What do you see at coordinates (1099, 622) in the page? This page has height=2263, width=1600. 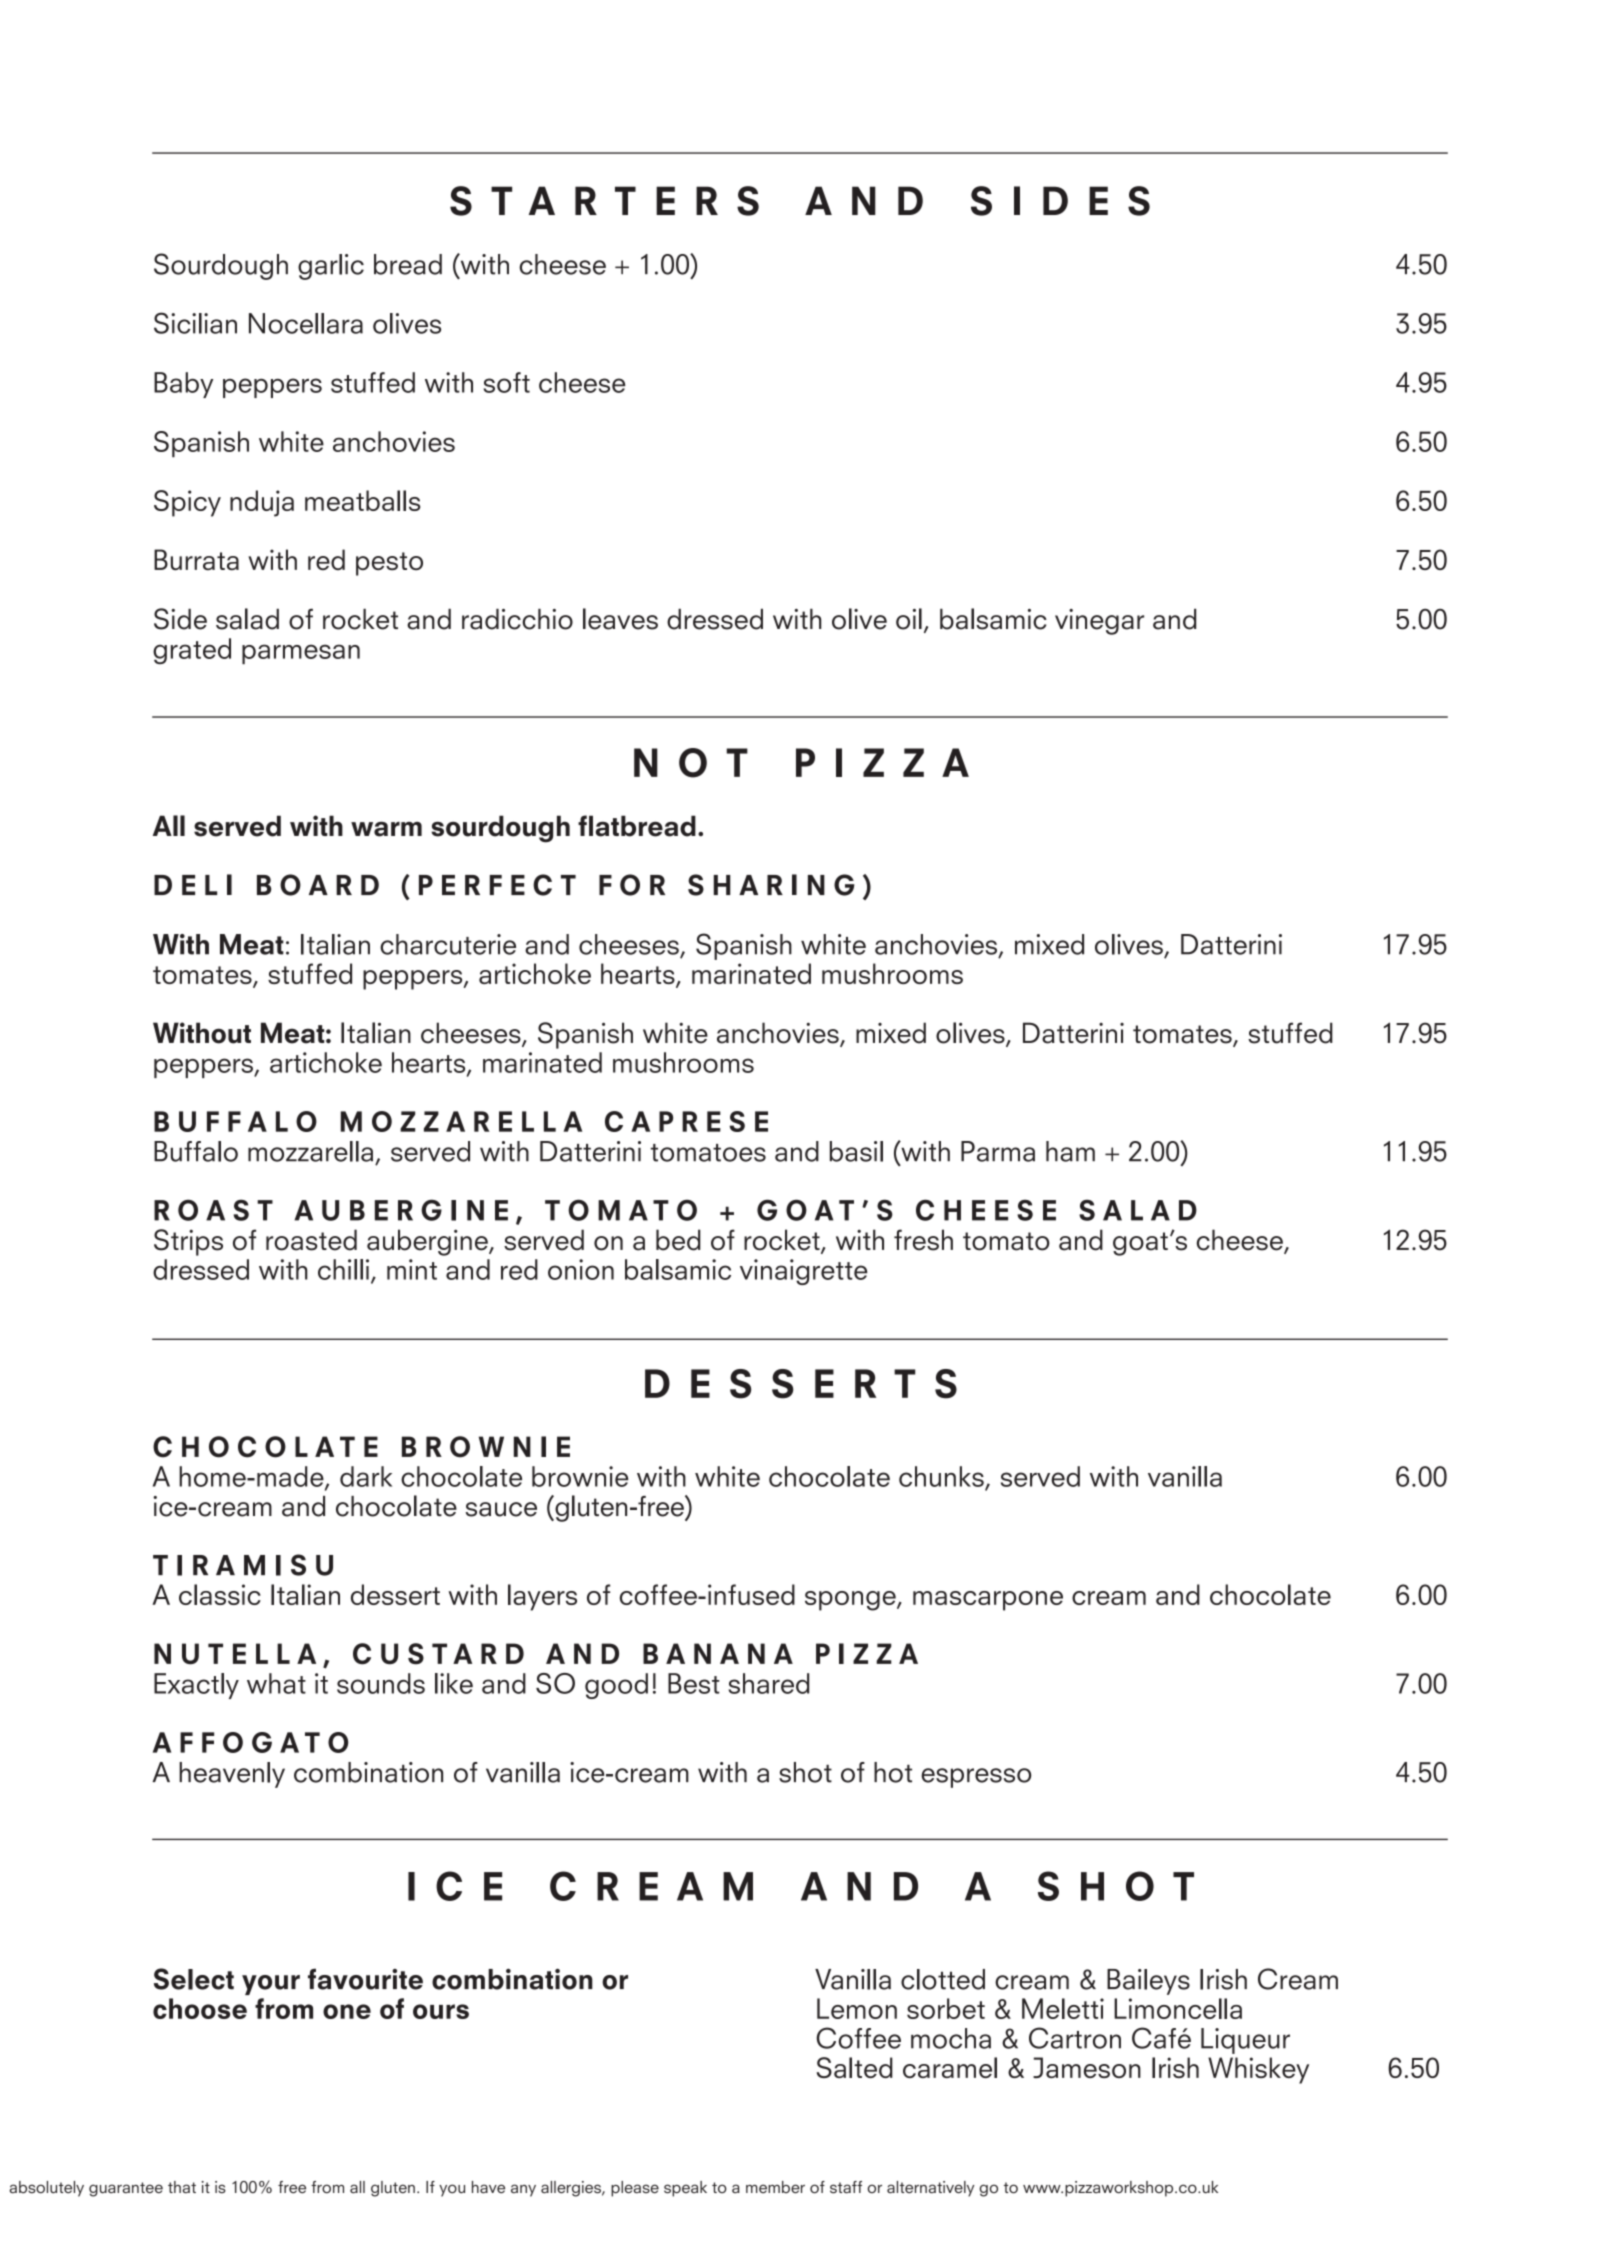 I see `vinegar` at bounding box center [1099, 622].
